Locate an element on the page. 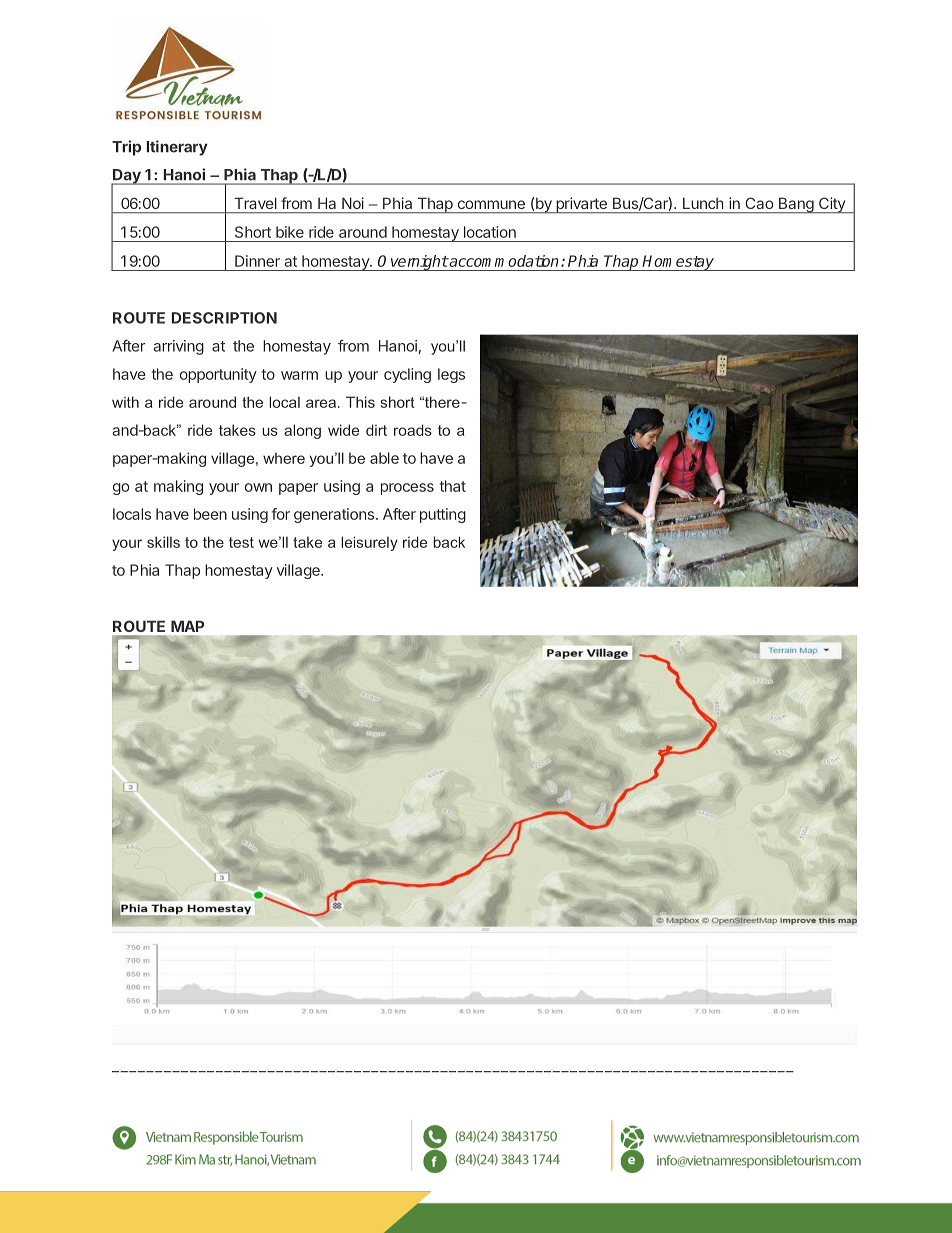  opportunity is located at coordinates (218, 375).
